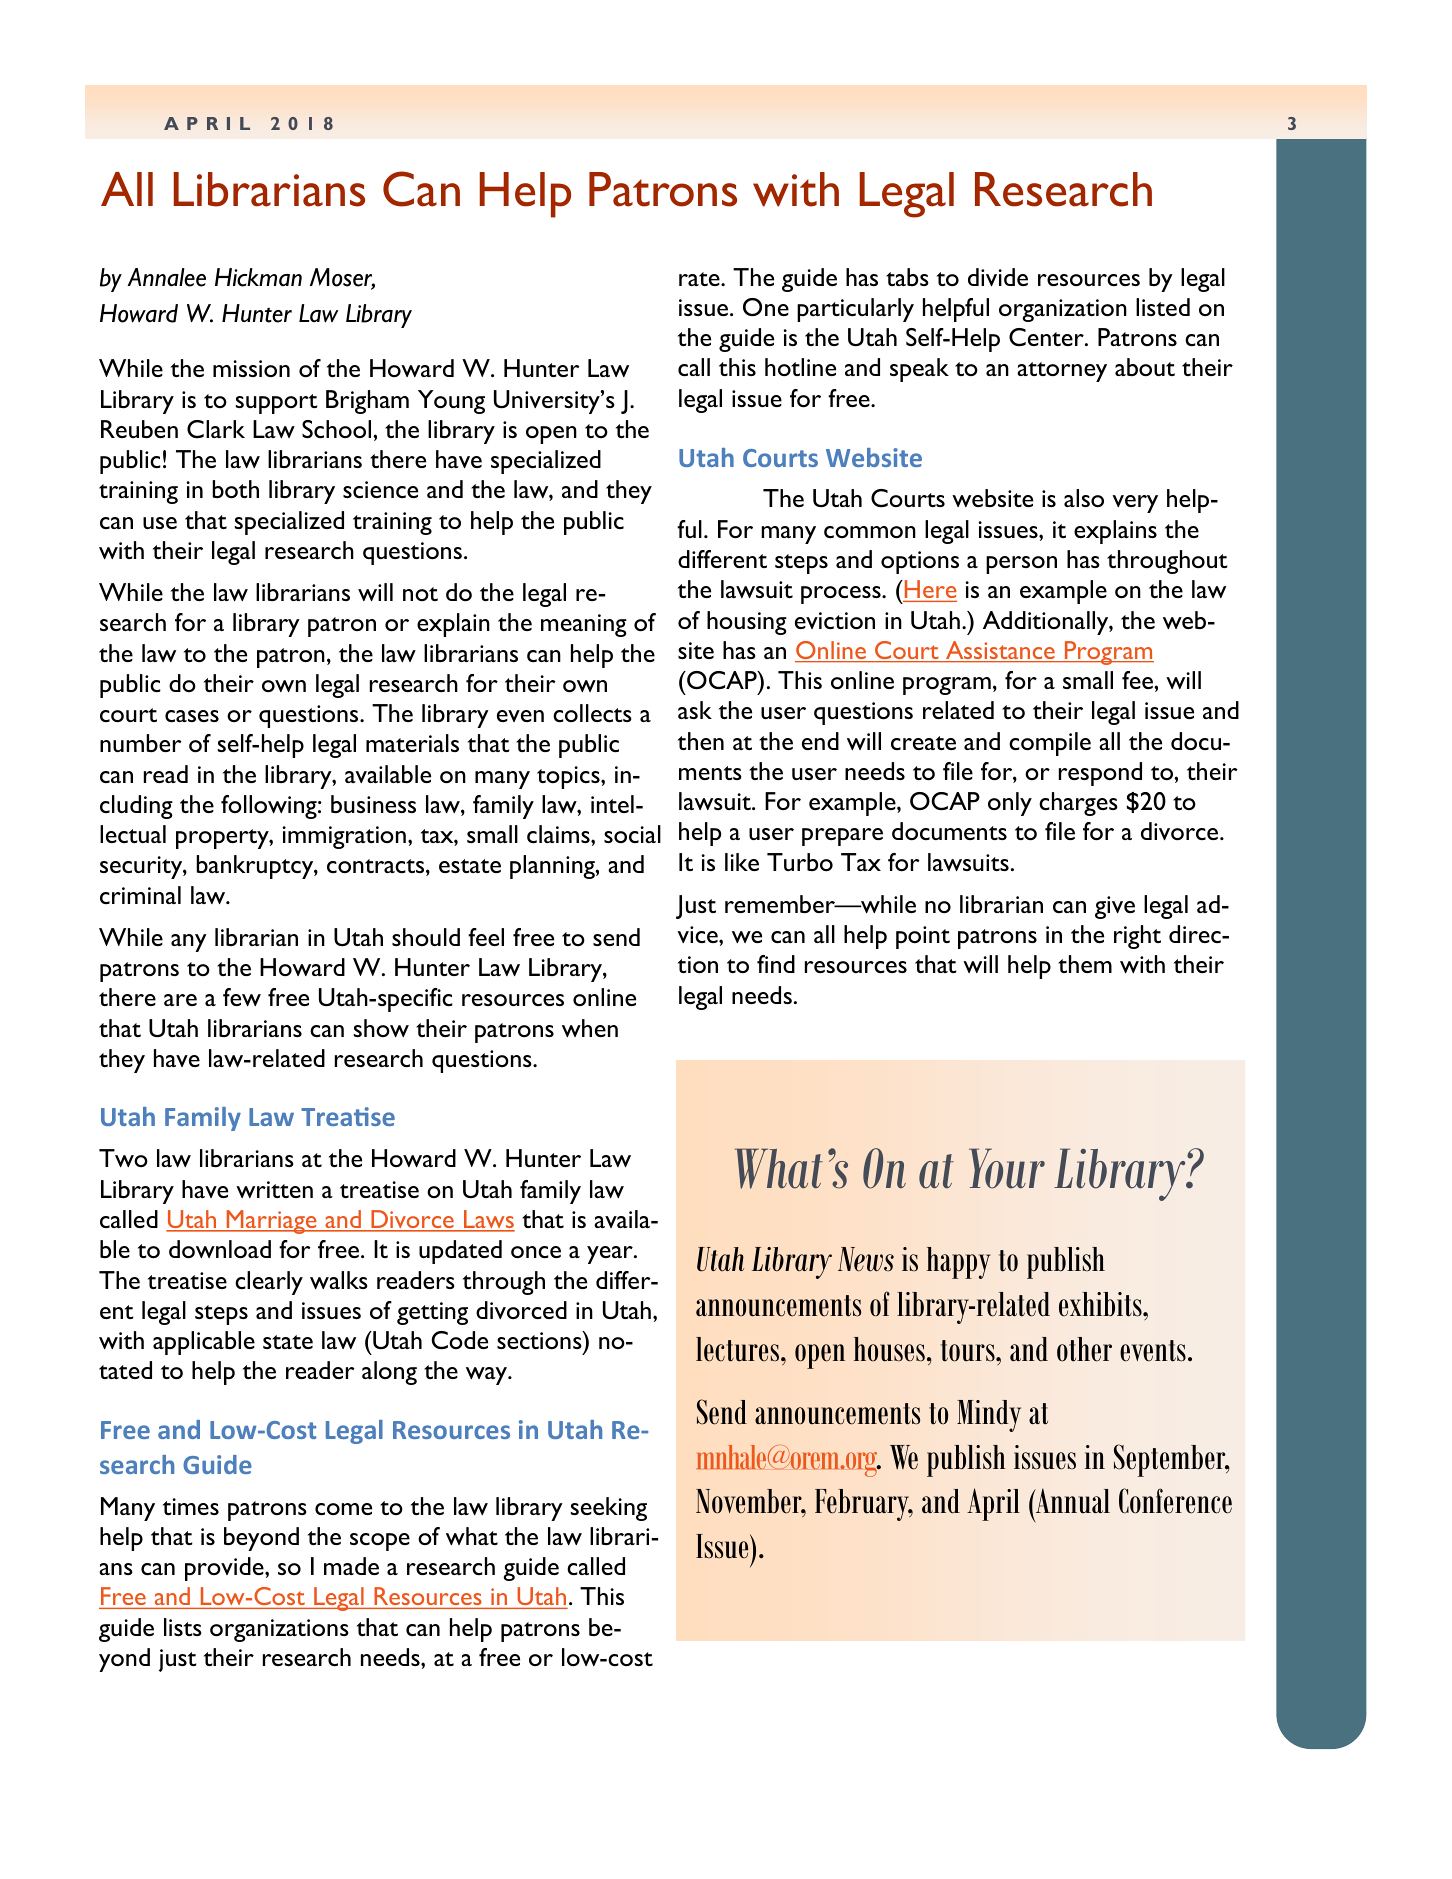 The height and width of the page is (1879, 1452). What do you see at coordinates (258, 277) in the page?
I see `Hickman` at bounding box center [258, 277].
